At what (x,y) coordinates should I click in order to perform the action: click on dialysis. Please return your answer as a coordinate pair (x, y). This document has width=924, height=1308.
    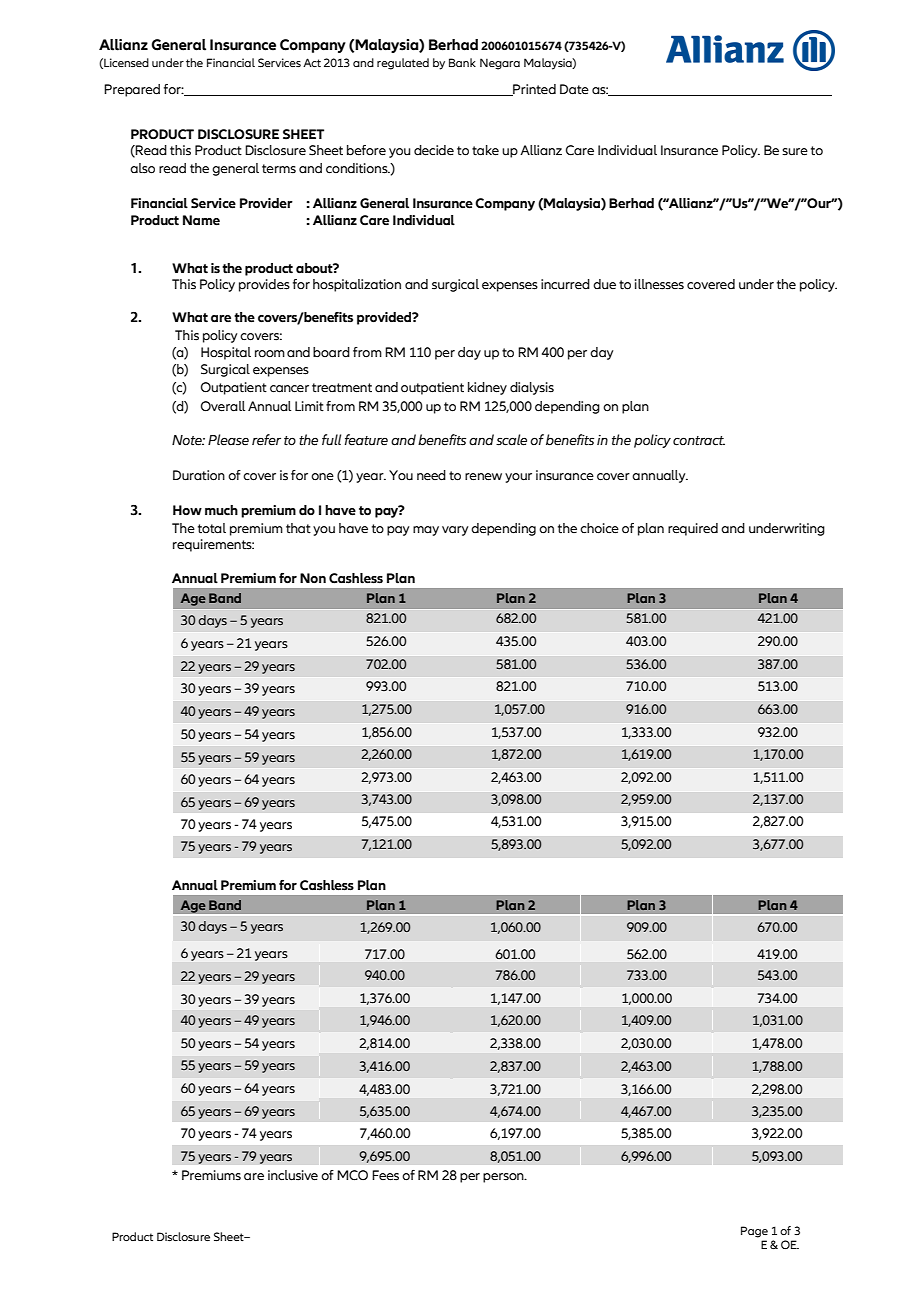
    Looking at the image, I should click on (532, 388).
